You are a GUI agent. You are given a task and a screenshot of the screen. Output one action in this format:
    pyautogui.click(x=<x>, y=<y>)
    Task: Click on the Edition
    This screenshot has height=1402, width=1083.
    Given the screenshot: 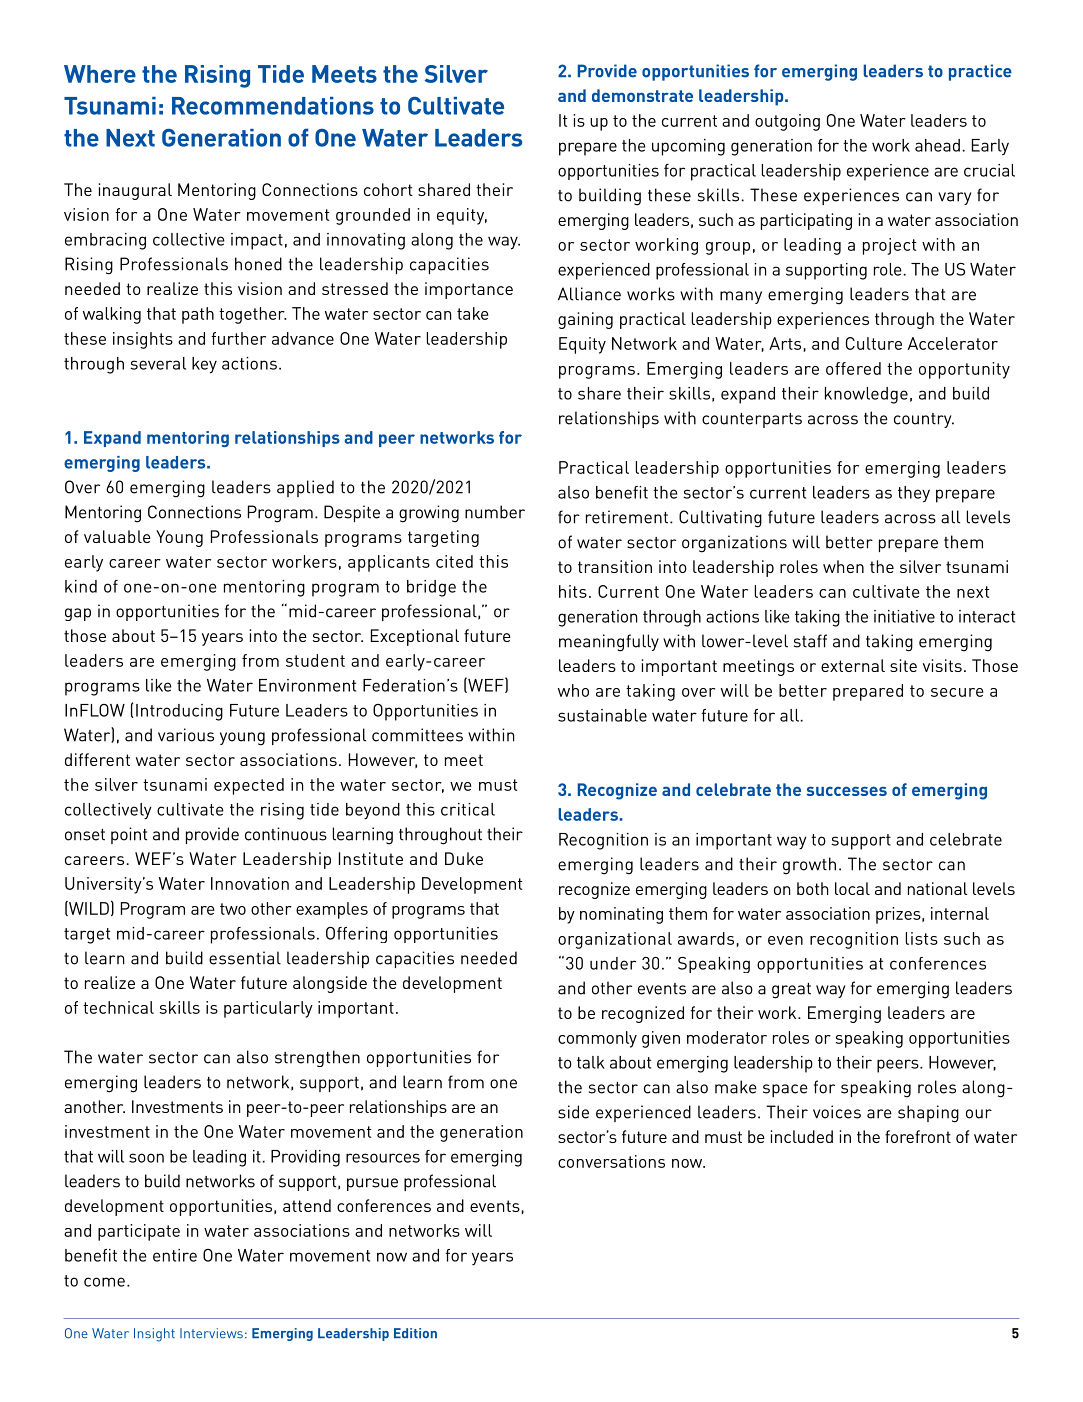 What is the action you would take?
    pyautogui.click(x=415, y=1333)
